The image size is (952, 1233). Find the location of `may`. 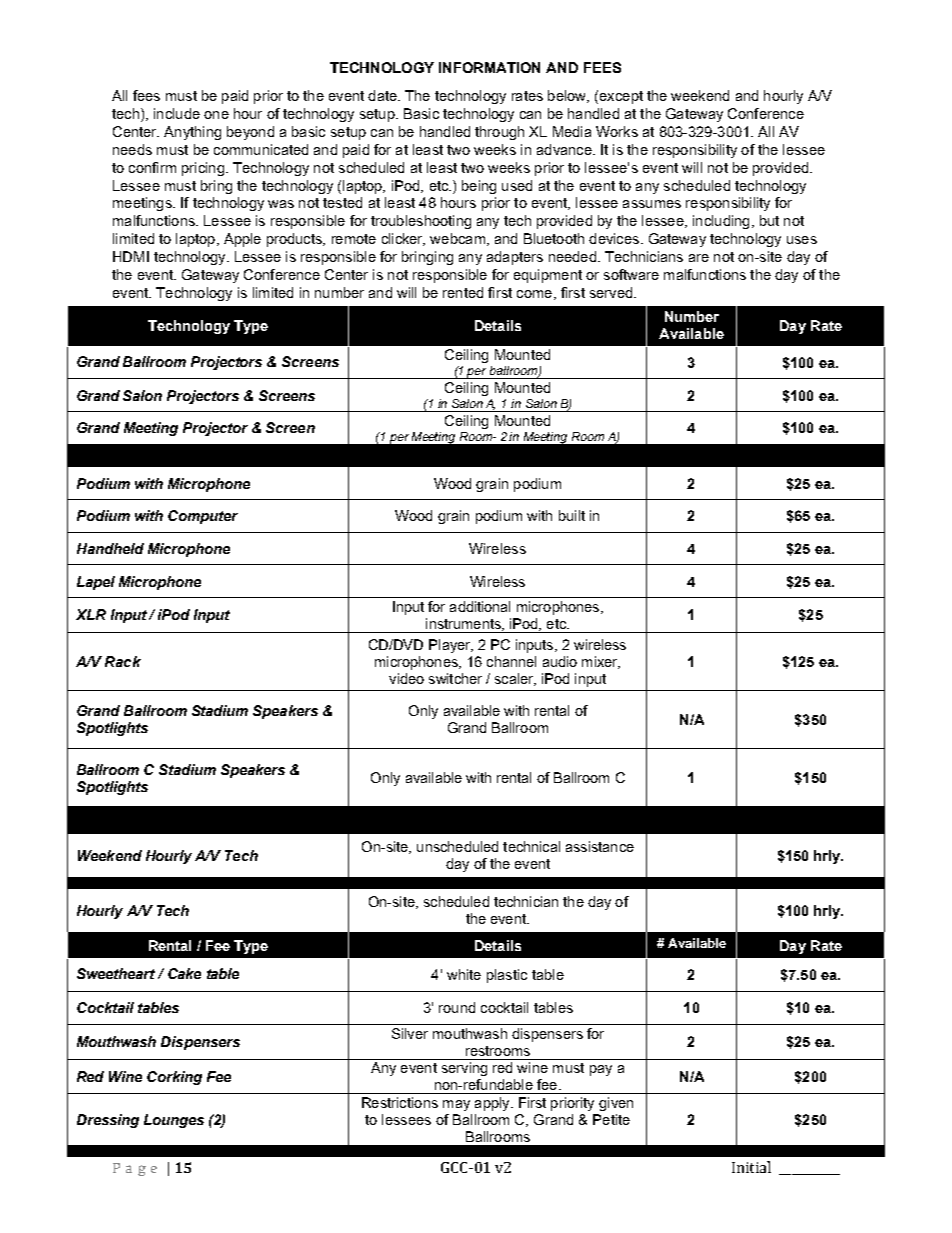

may is located at coordinates (456, 1105).
